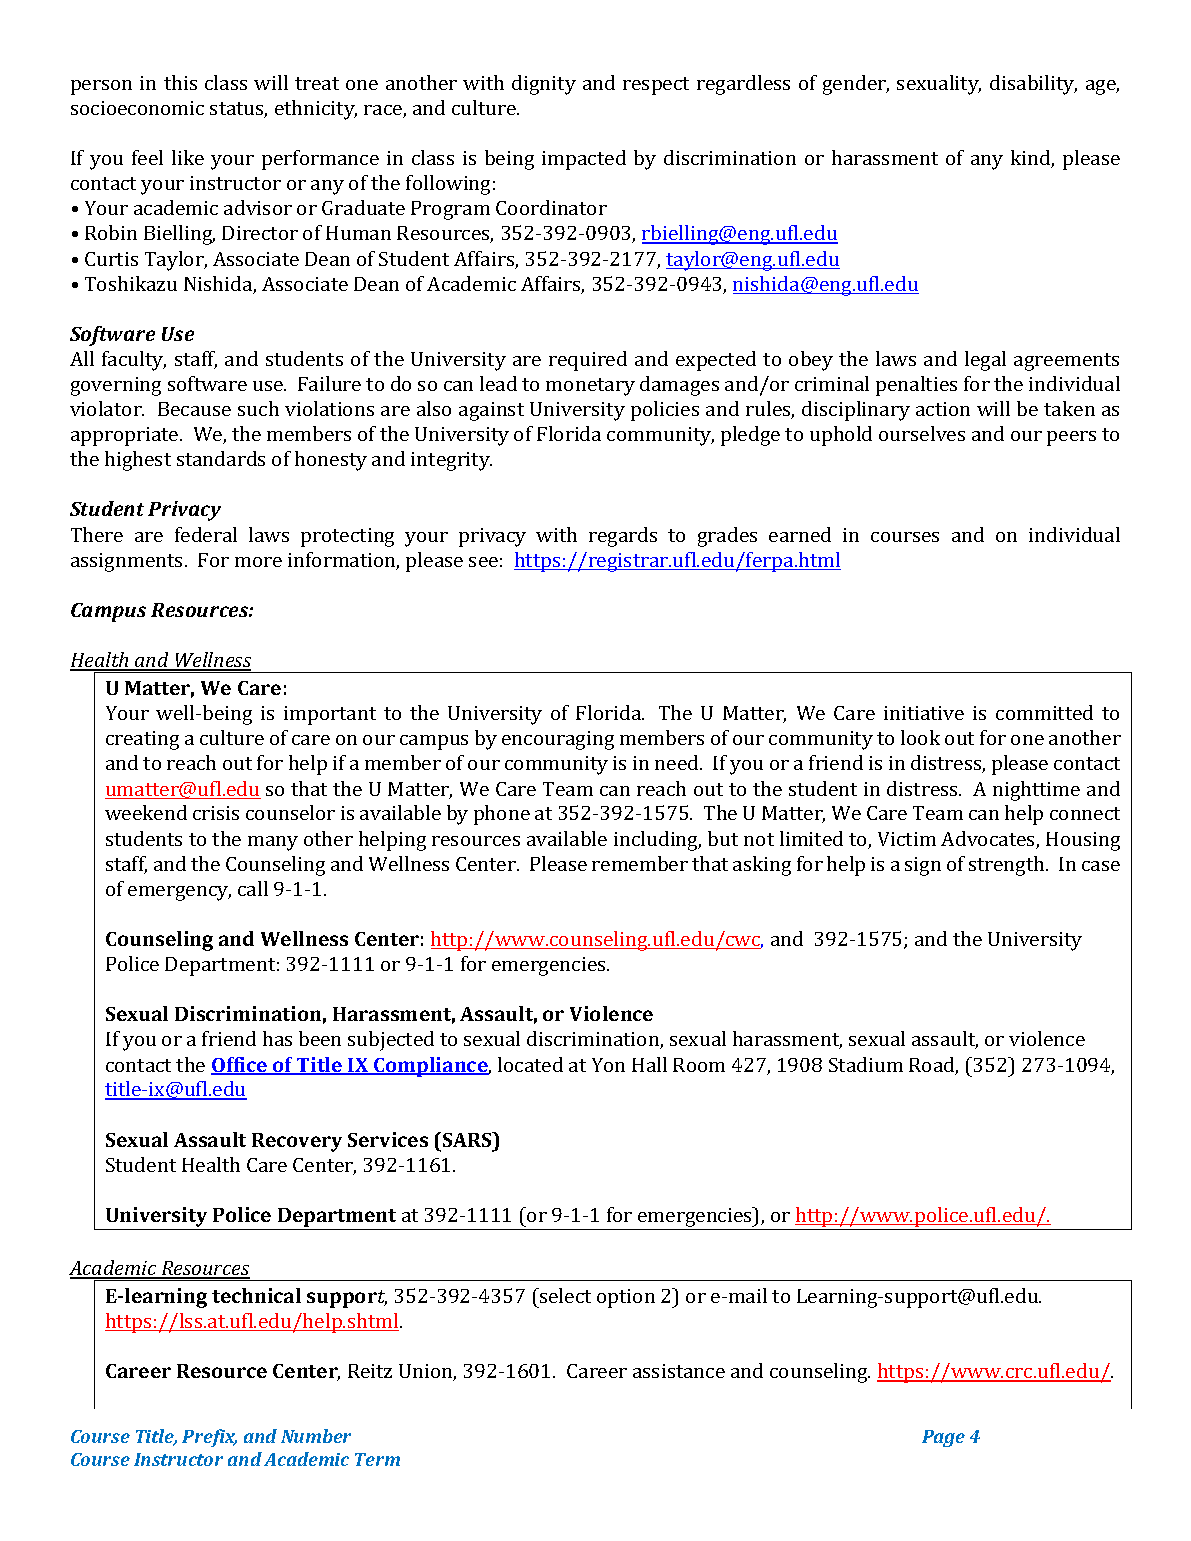  What do you see at coordinates (216, 813) in the image?
I see `crisis` at bounding box center [216, 813].
